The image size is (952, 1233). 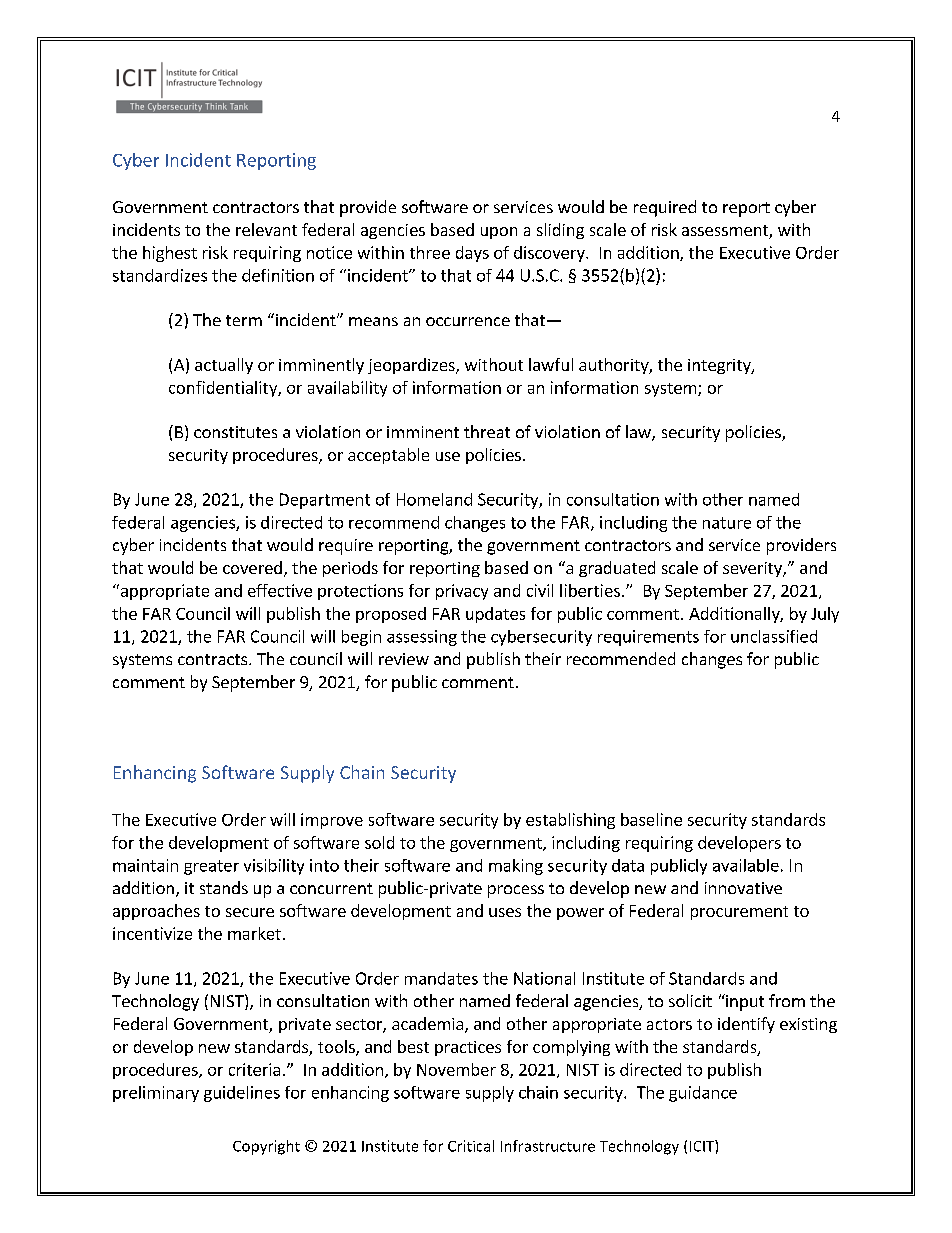 I want to click on constitutes, so click(x=235, y=432).
